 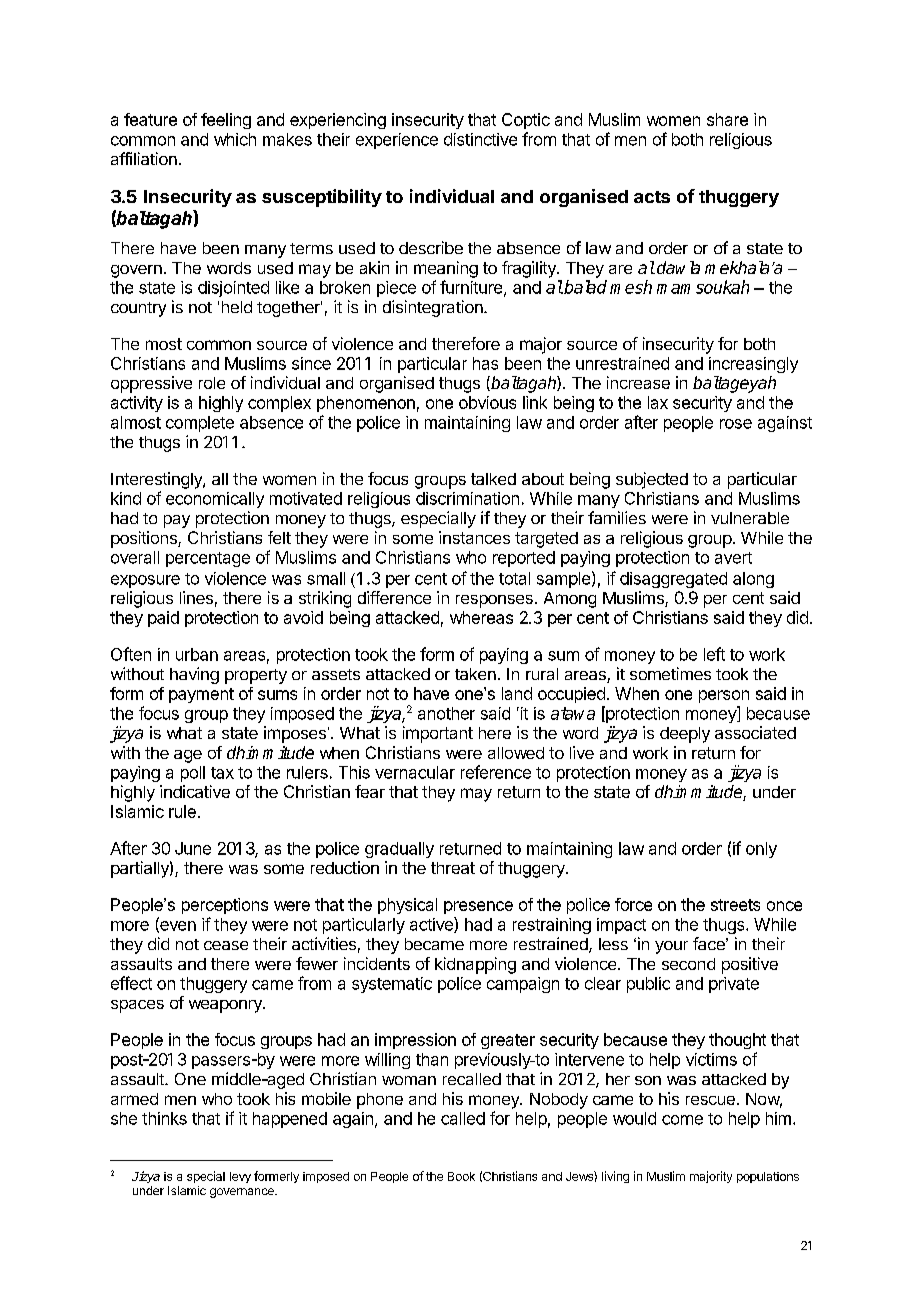 I want to click on thinks, so click(x=164, y=1118).
